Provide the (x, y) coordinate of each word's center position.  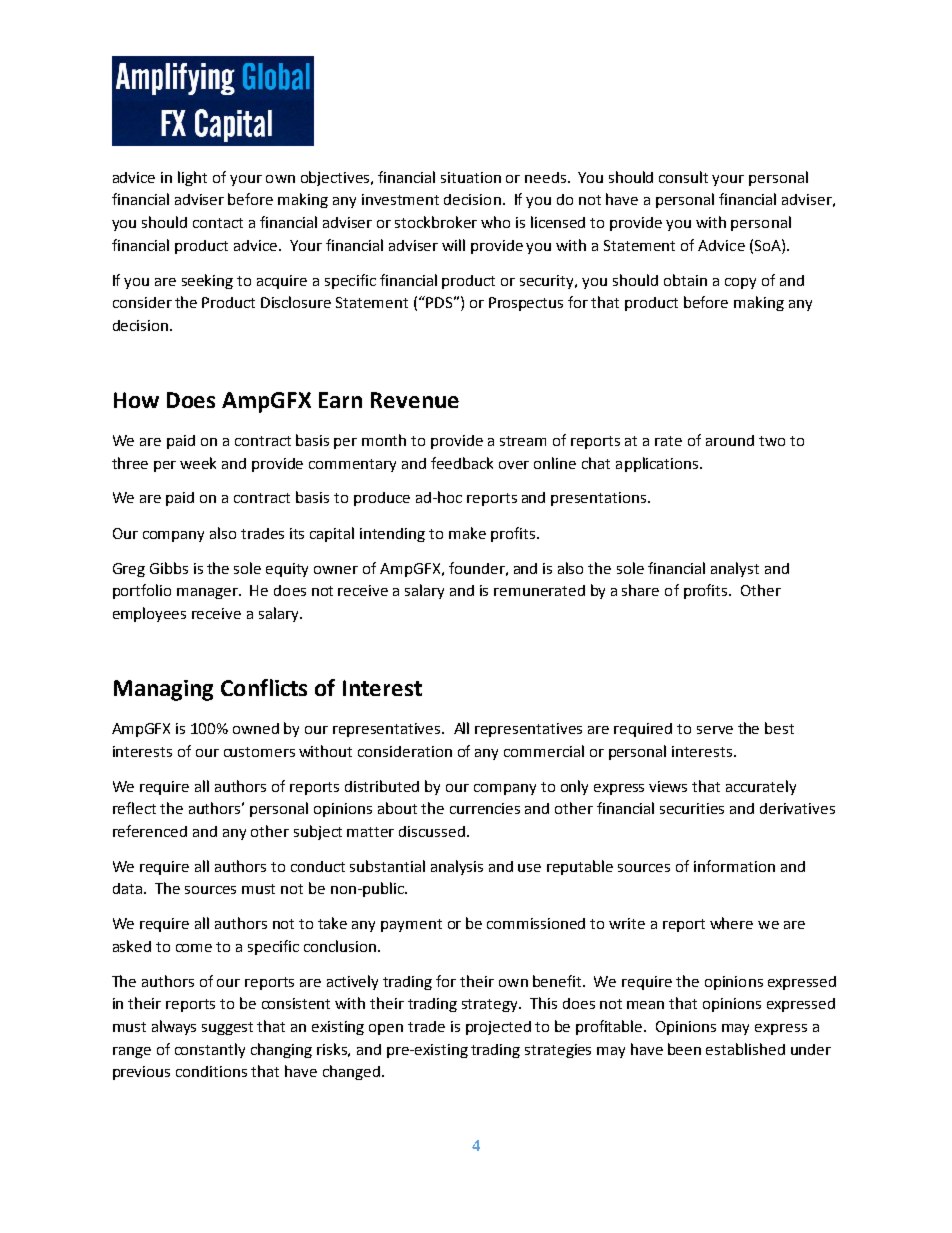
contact (218, 223)
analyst (735, 569)
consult (683, 177)
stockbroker (436, 222)
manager (209, 593)
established (745, 1049)
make (467, 533)
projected (498, 1028)
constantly (210, 1050)
